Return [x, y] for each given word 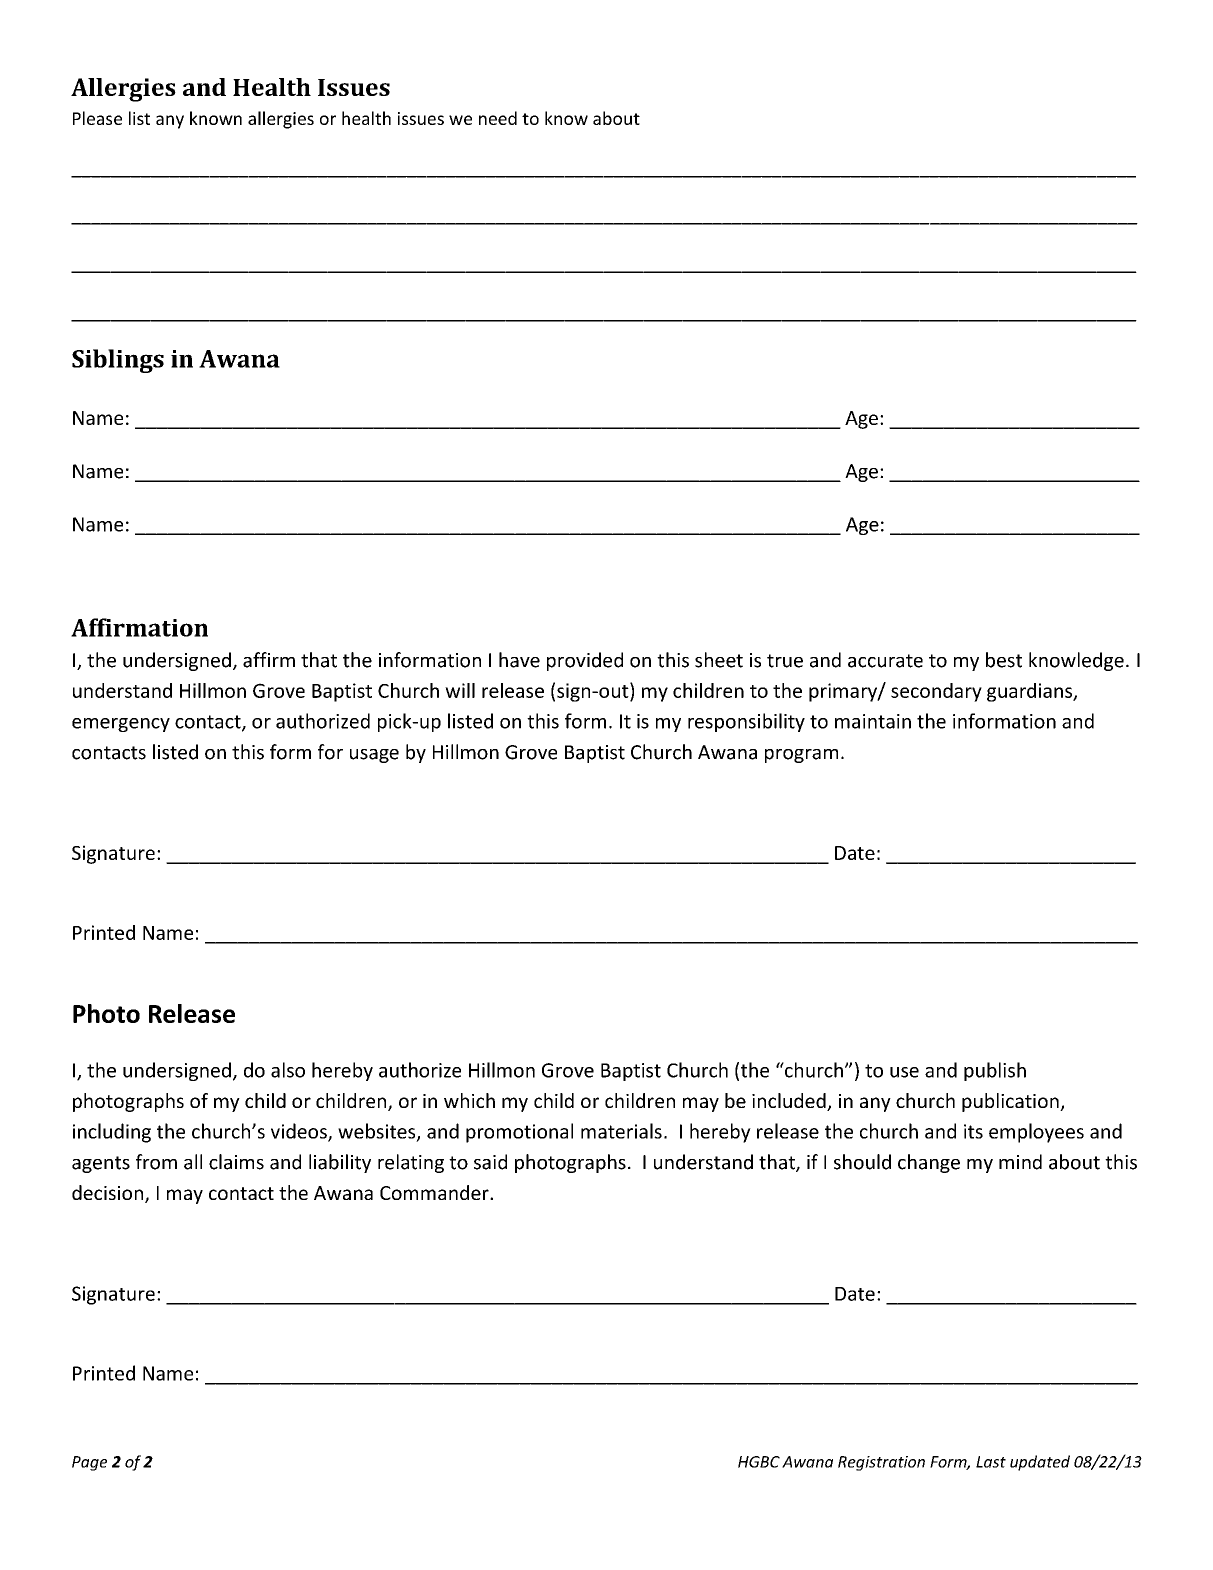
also [288, 1070]
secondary [936, 692]
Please [97, 118]
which [469, 1100]
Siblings [118, 361]
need [498, 118]
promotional [519, 1133]
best [1004, 660]
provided [585, 661]
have [519, 660]
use [904, 1072]
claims [236, 1162]
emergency [121, 725]
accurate [885, 661]
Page [89, 1463]
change [929, 1163]
